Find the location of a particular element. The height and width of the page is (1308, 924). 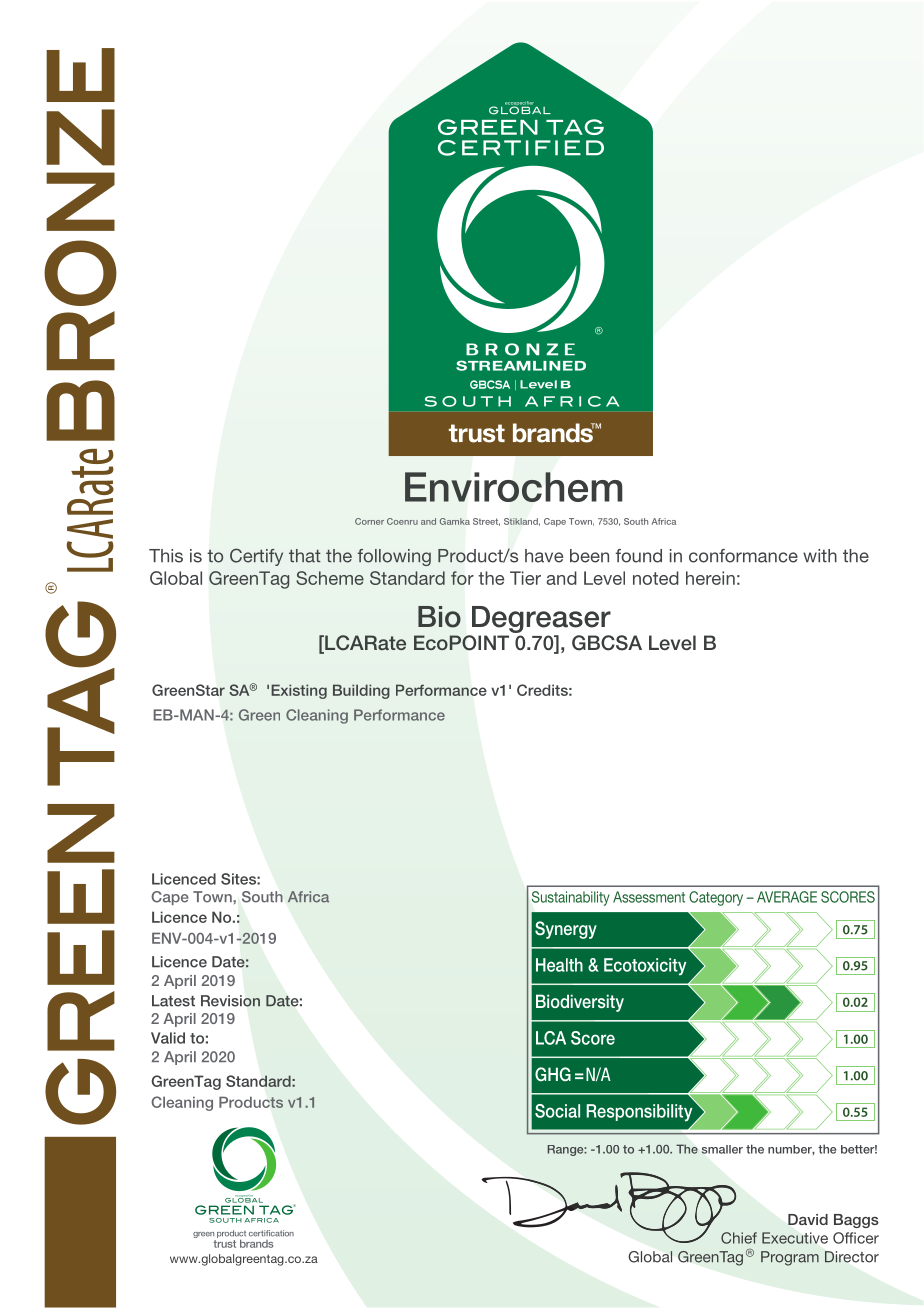

conformance is located at coordinates (743, 556).
